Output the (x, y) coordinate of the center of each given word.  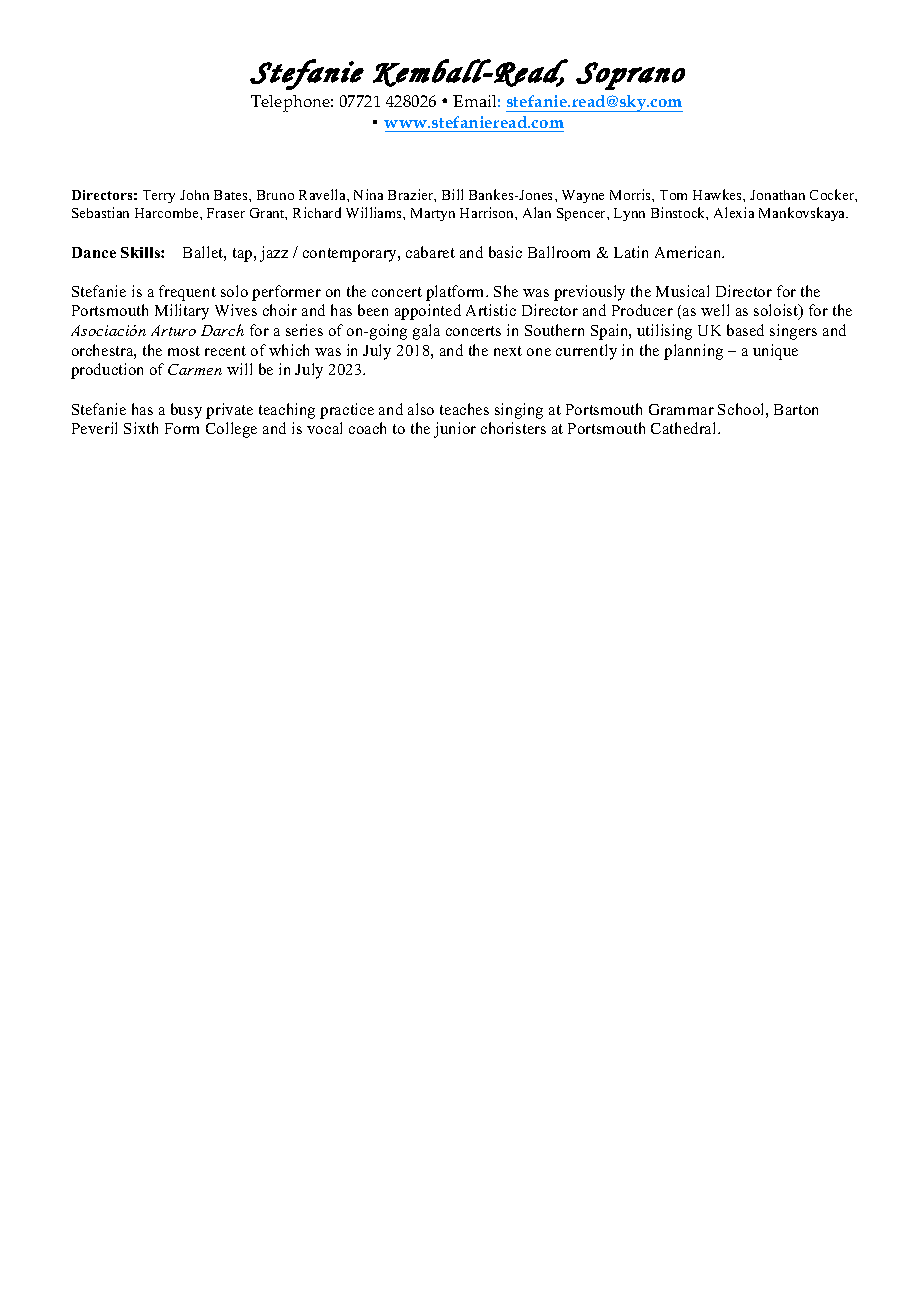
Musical (682, 291)
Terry (159, 196)
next (508, 351)
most (184, 351)
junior (455, 430)
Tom (673, 195)
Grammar (681, 409)
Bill (452, 194)
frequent (187, 293)
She (506, 291)
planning (693, 352)
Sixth (141, 428)
